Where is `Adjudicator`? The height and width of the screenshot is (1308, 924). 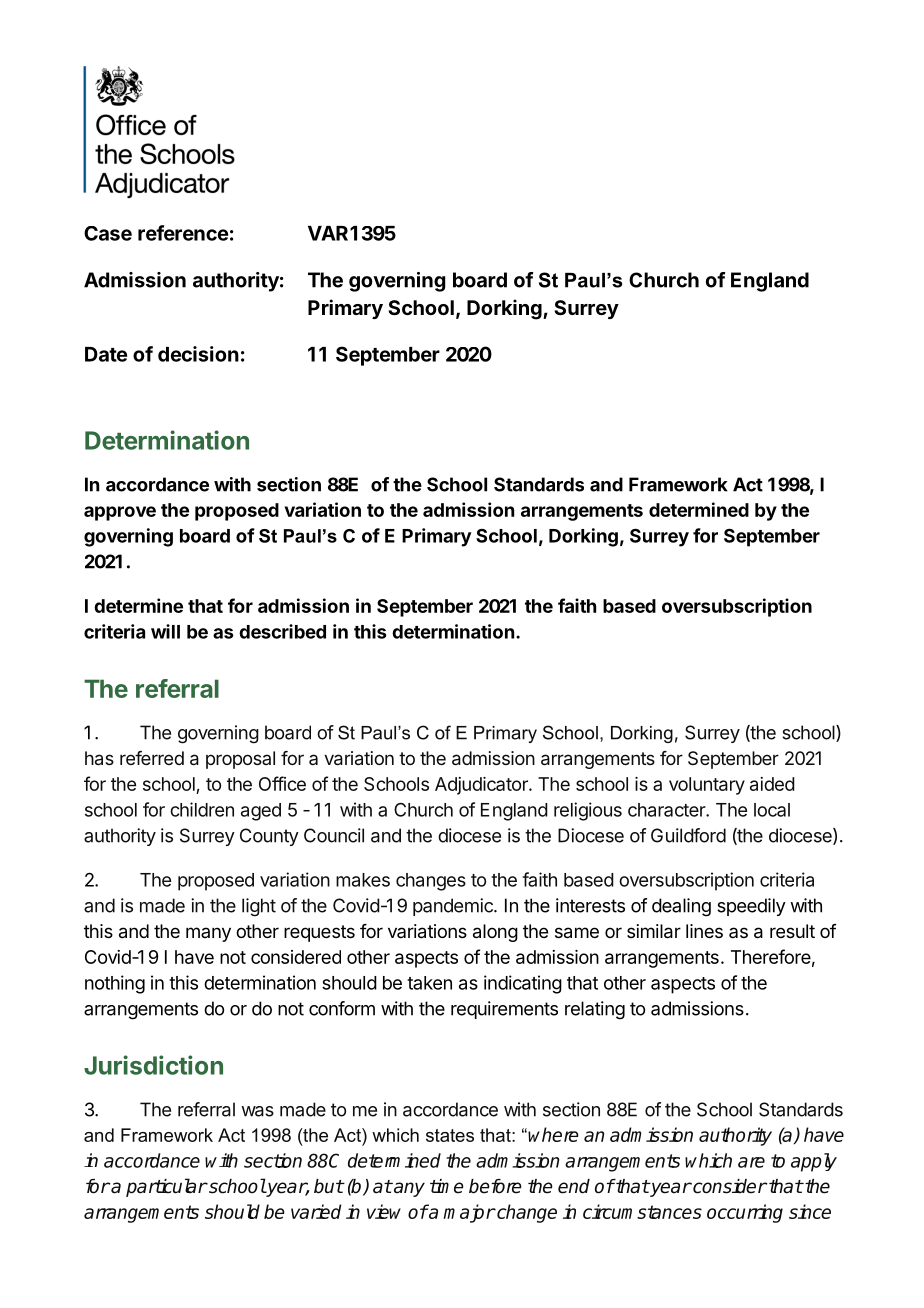 Adjudicator is located at coordinates (482, 786).
